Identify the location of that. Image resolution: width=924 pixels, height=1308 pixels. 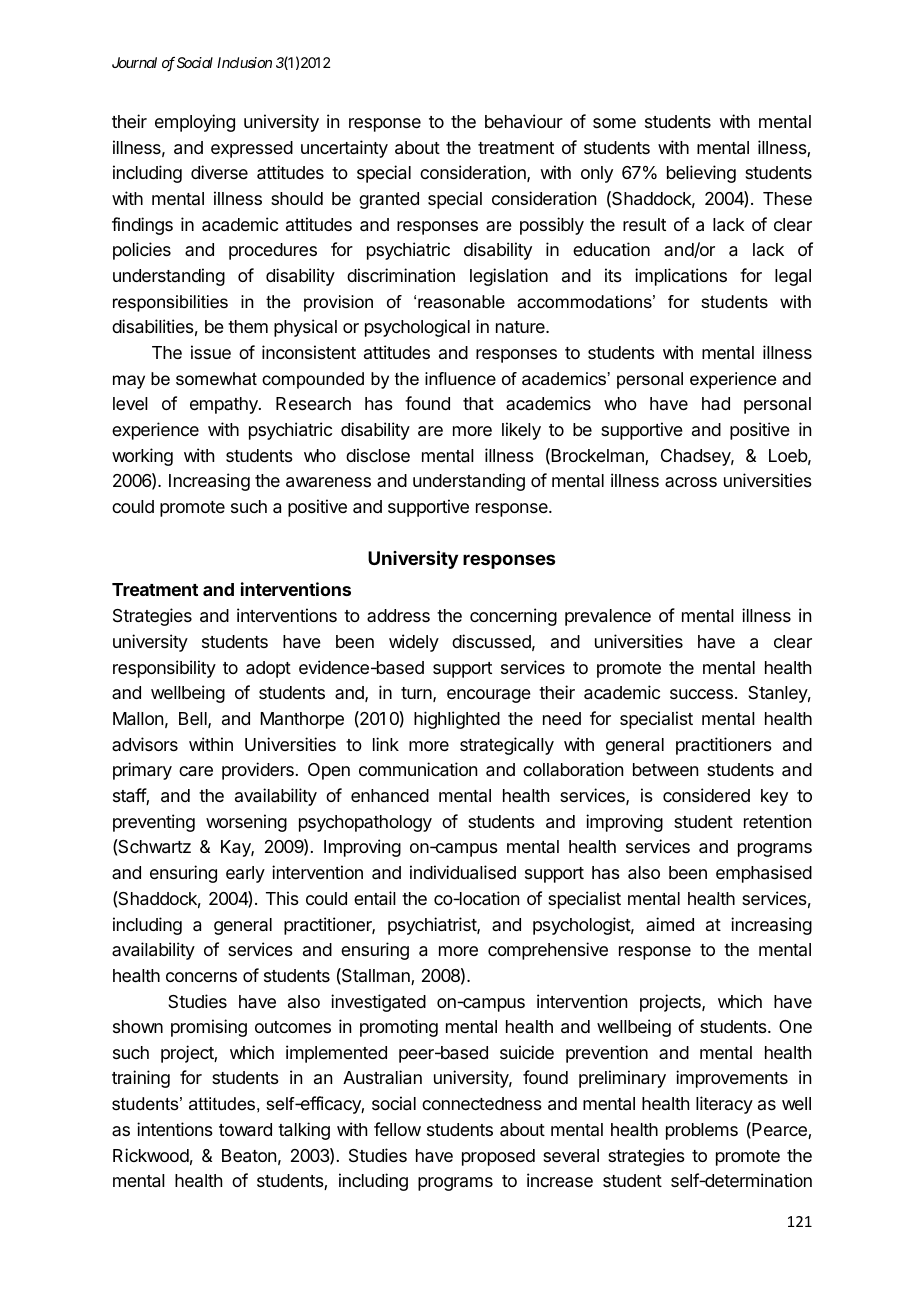
(478, 403).
